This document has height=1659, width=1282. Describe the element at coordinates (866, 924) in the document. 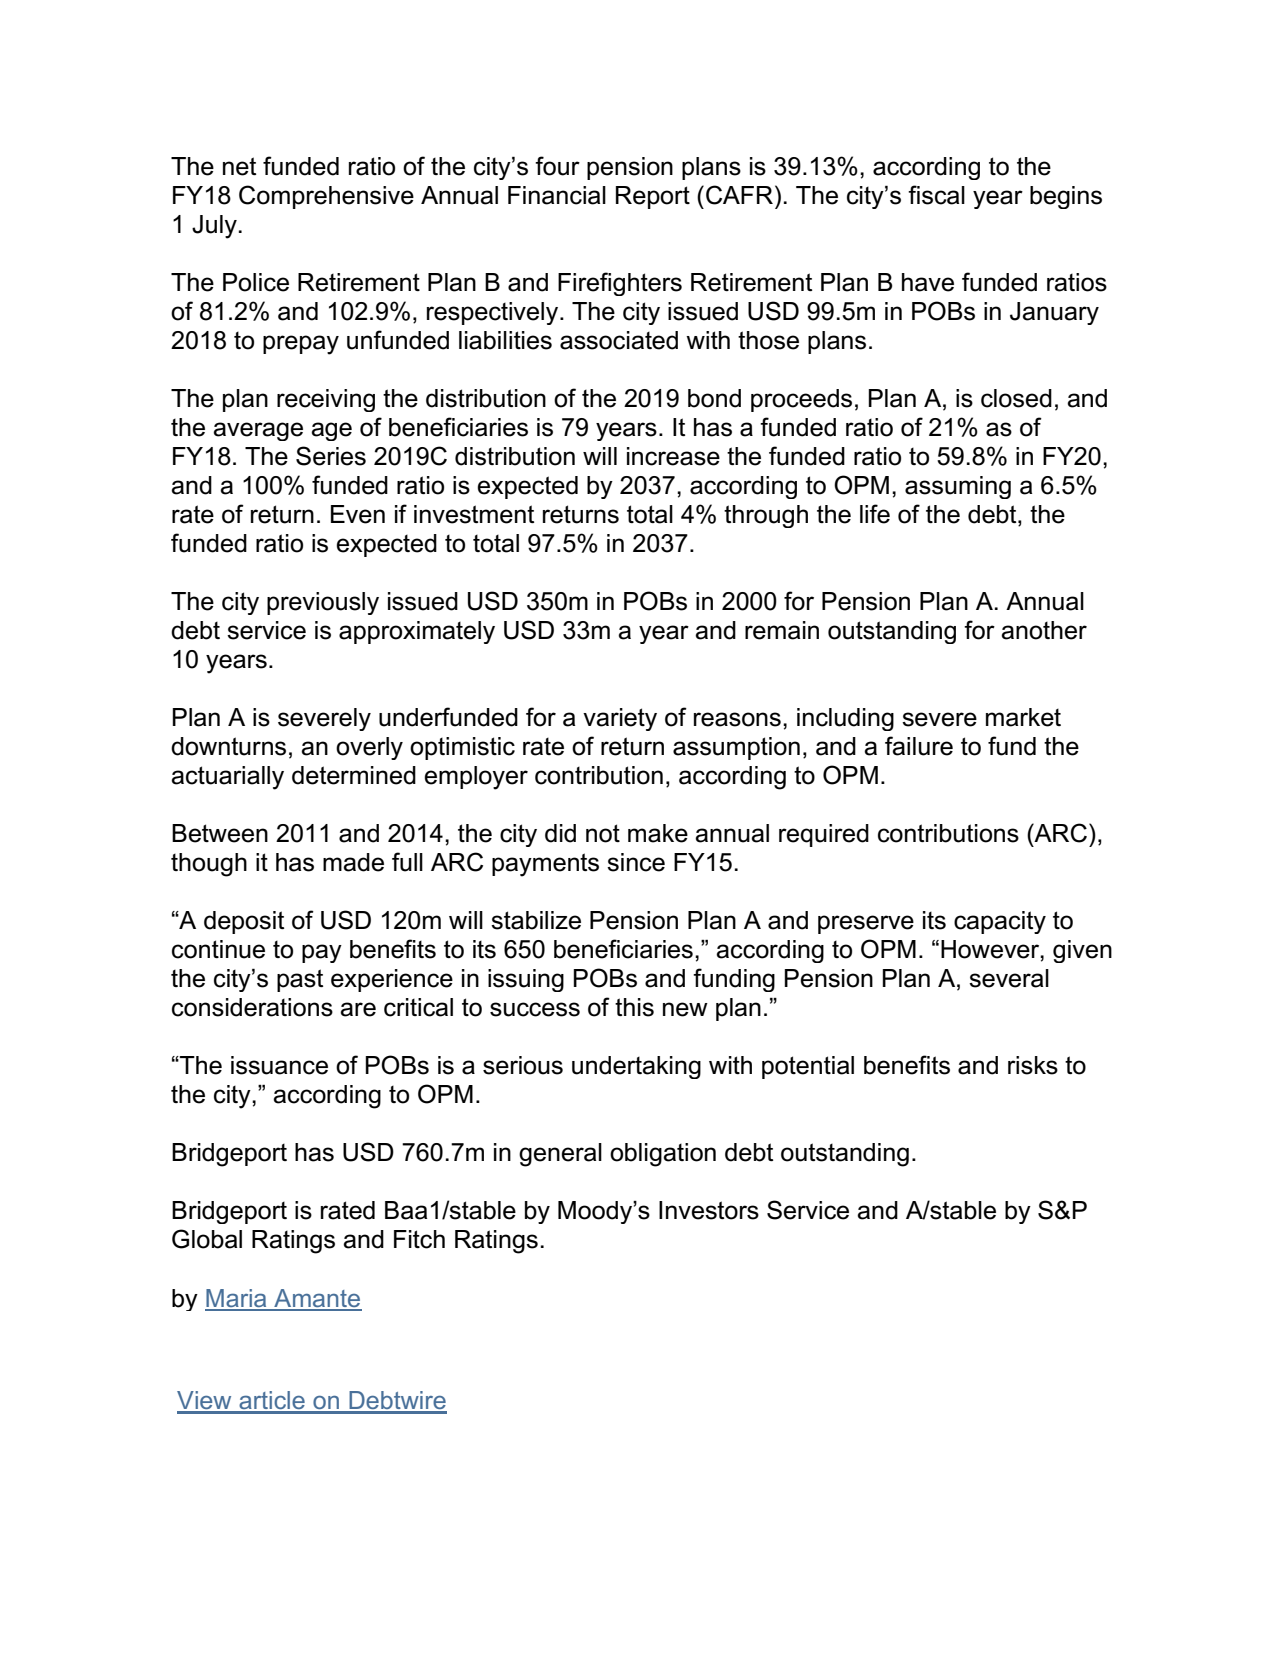

I see `preserve` at that location.
